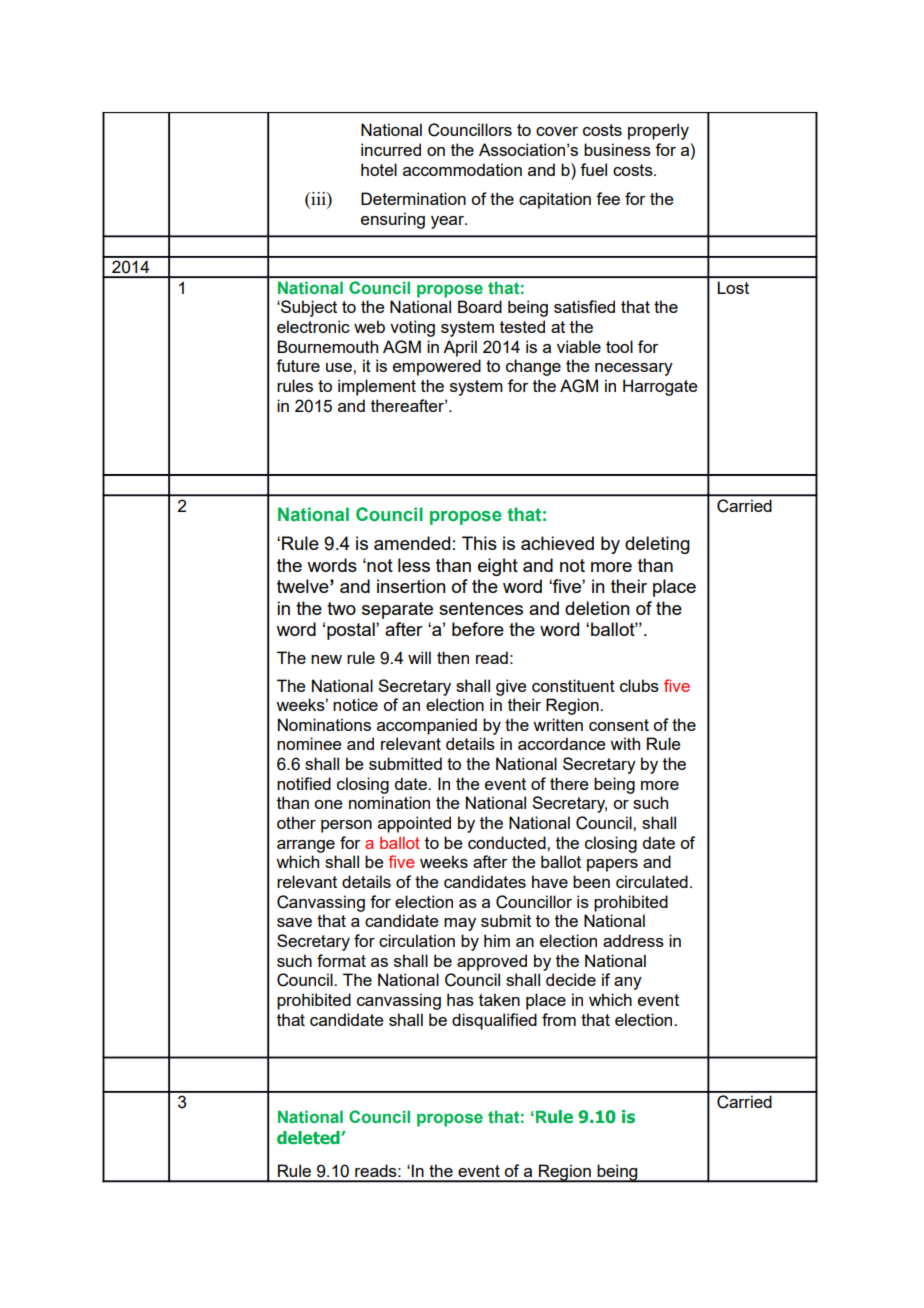  What do you see at coordinates (639, 685) in the image?
I see `clubs` at bounding box center [639, 685].
